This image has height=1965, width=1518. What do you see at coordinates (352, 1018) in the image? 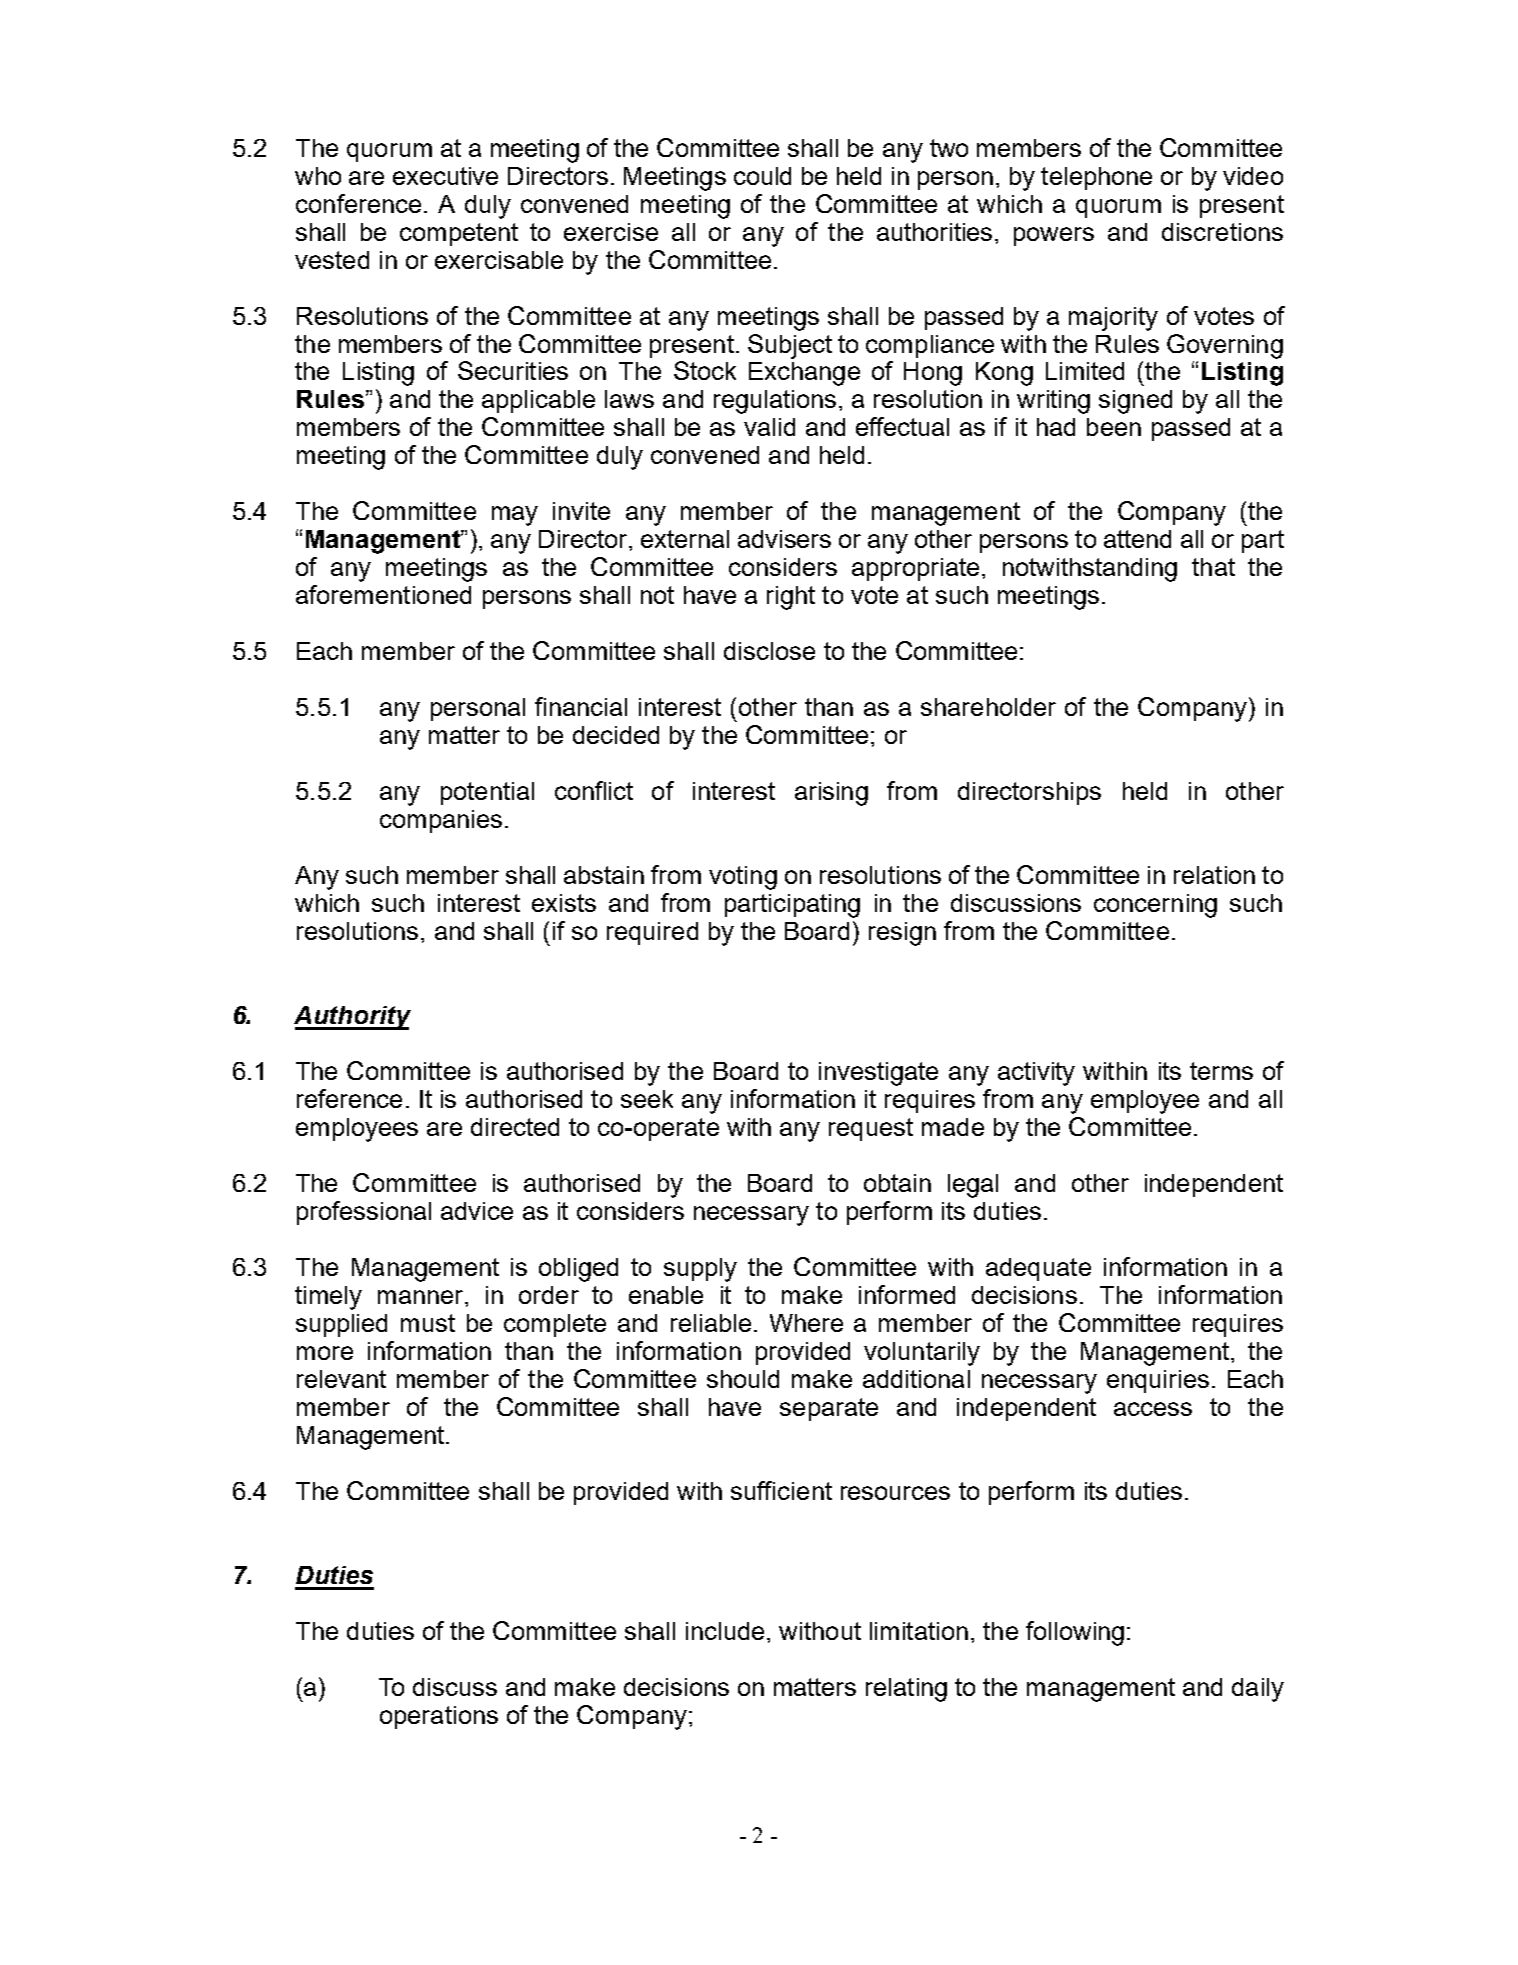
I see `Authority` at bounding box center [352, 1018].
